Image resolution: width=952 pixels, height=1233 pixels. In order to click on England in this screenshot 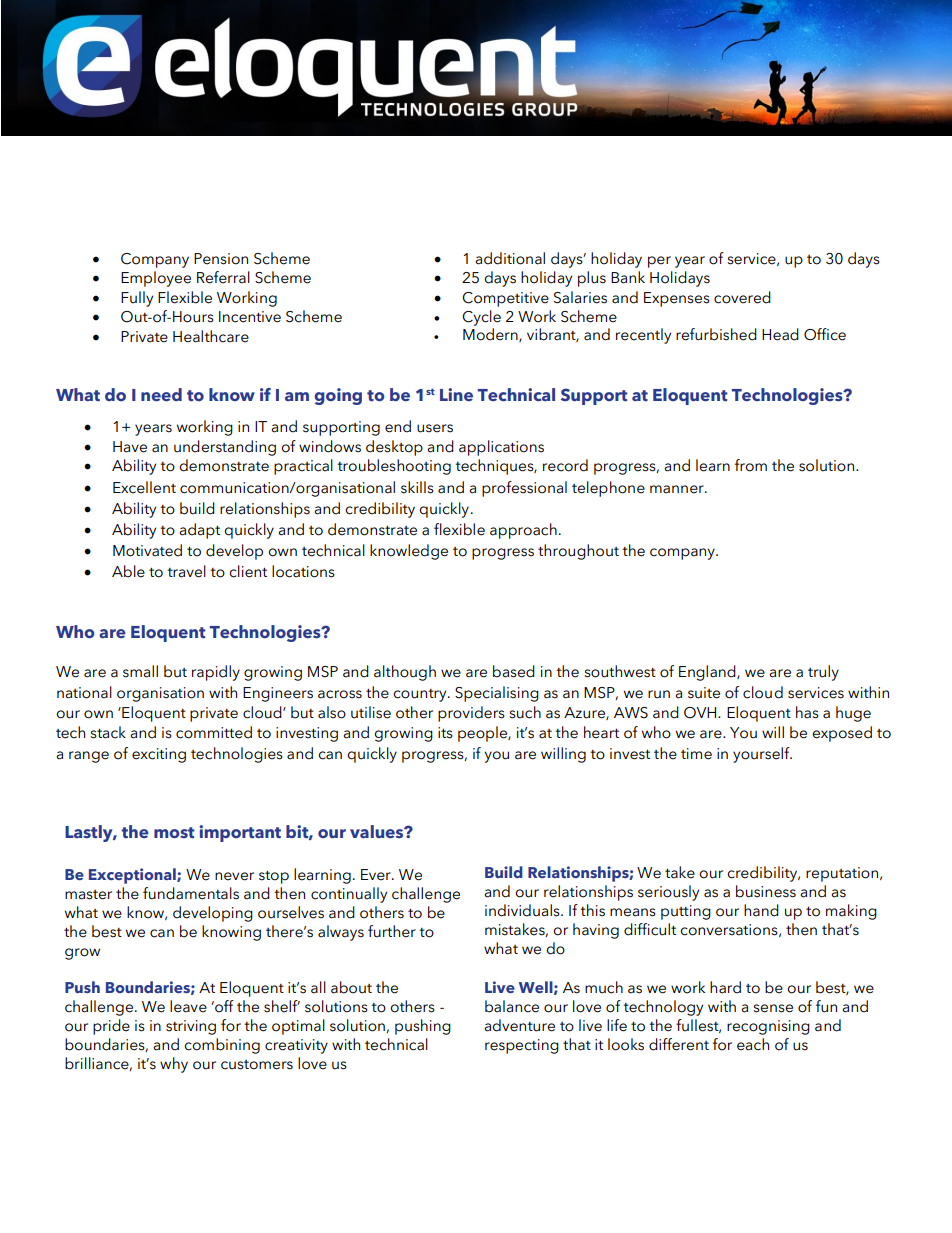, I will do `click(708, 673)`.
